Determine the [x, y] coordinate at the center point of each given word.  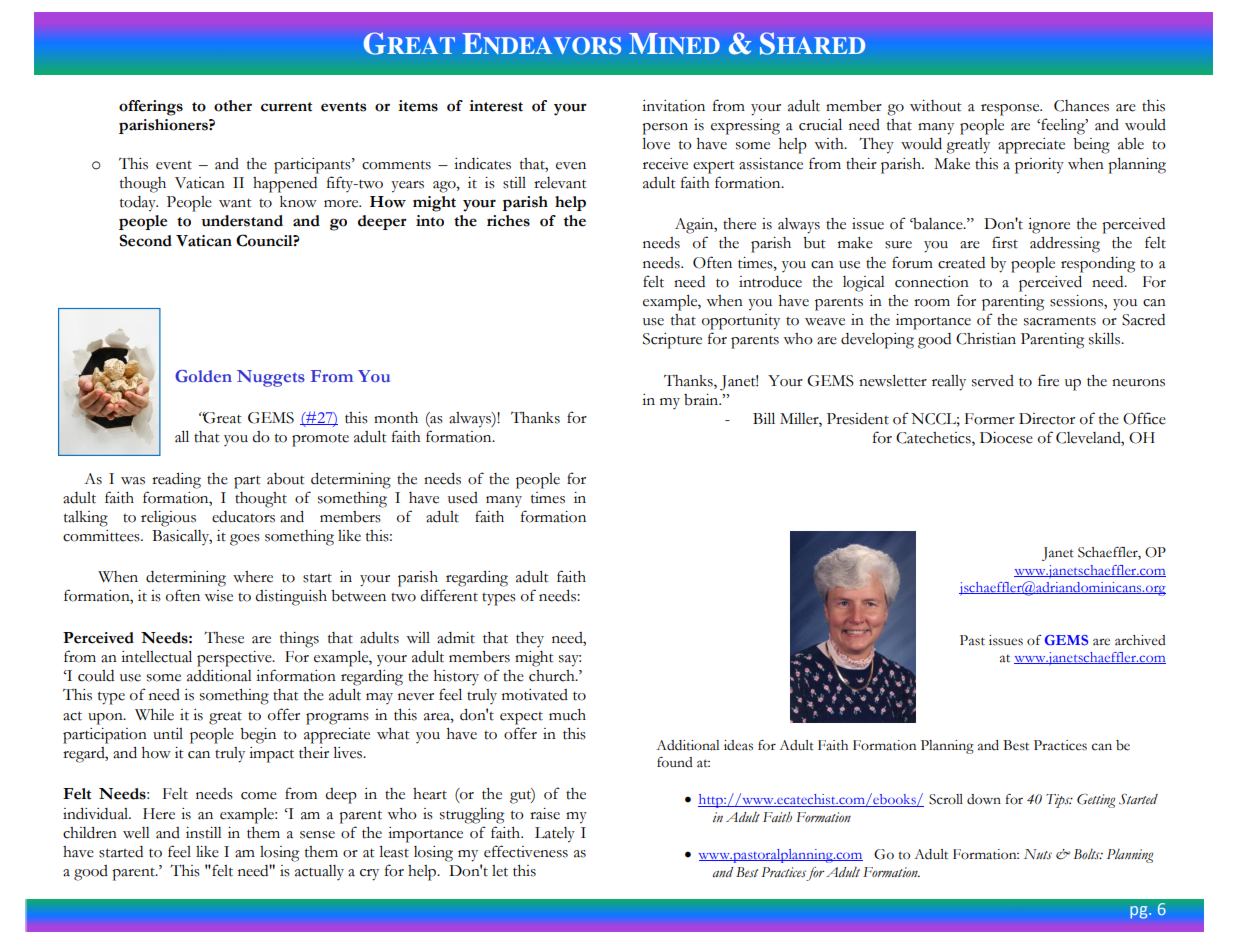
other [233, 106]
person [665, 129]
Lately [555, 835]
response [1011, 110]
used [463, 498]
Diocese [1006, 438]
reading [176, 481]
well [136, 833]
